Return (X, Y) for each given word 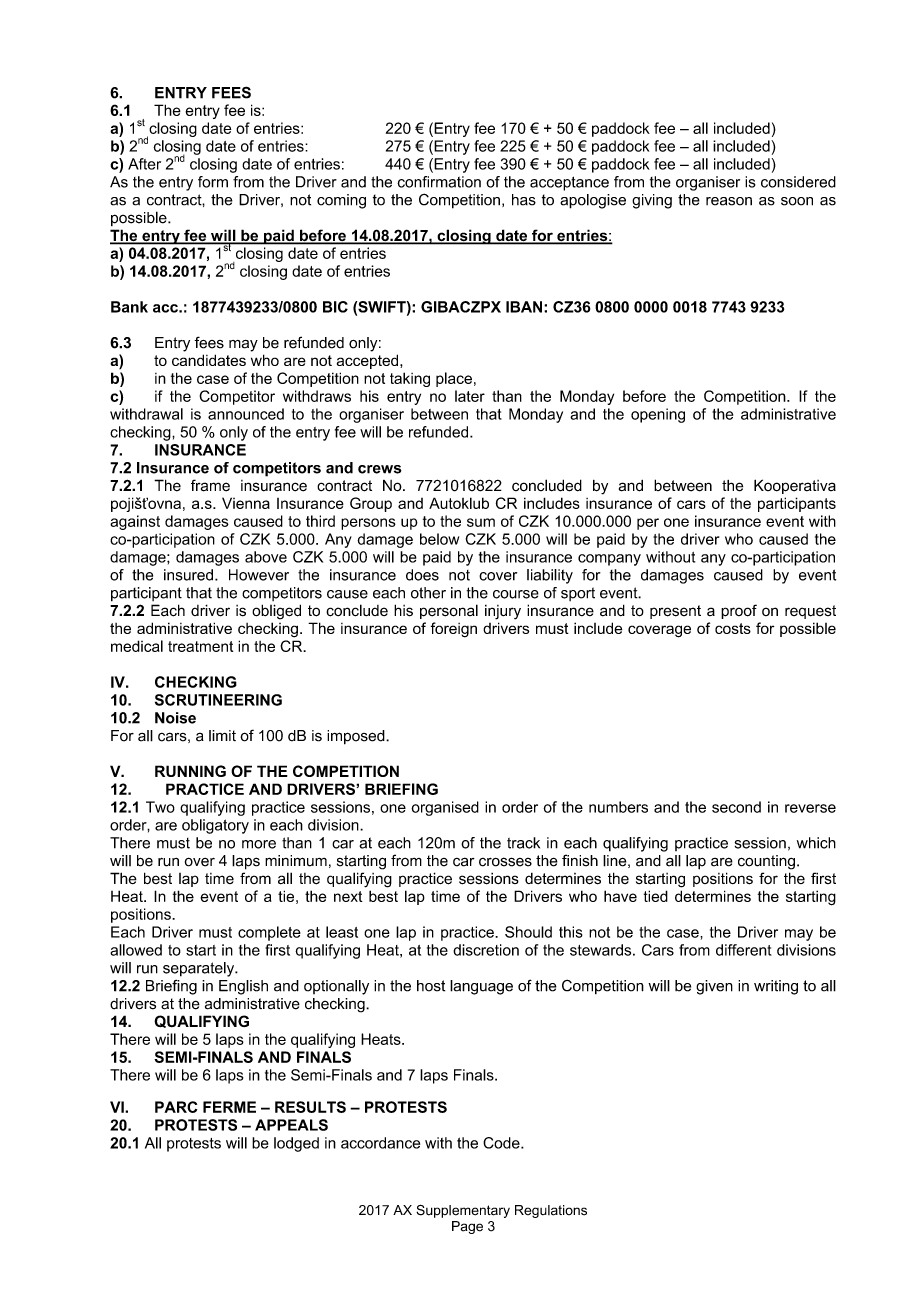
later (470, 396)
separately (200, 969)
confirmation (439, 182)
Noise (175, 718)
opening (658, 415)
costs (733, 628)
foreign (454, 630)
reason (729, 201)
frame (210, 485)
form (213, 182)
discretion (486, 950)
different (744, 950)
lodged (296, 1144)
